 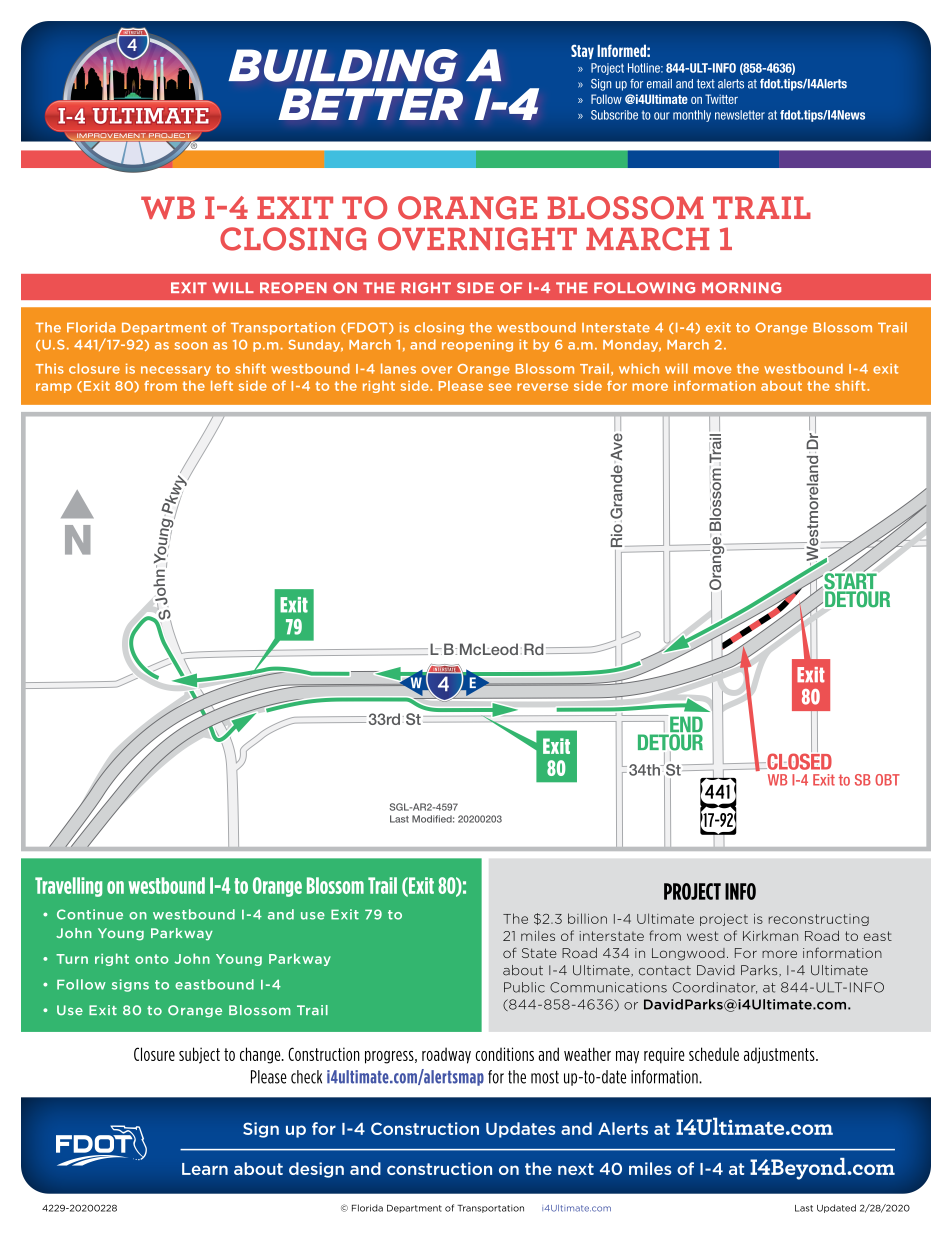 I want to click on see, so click(x=500, y=387).
